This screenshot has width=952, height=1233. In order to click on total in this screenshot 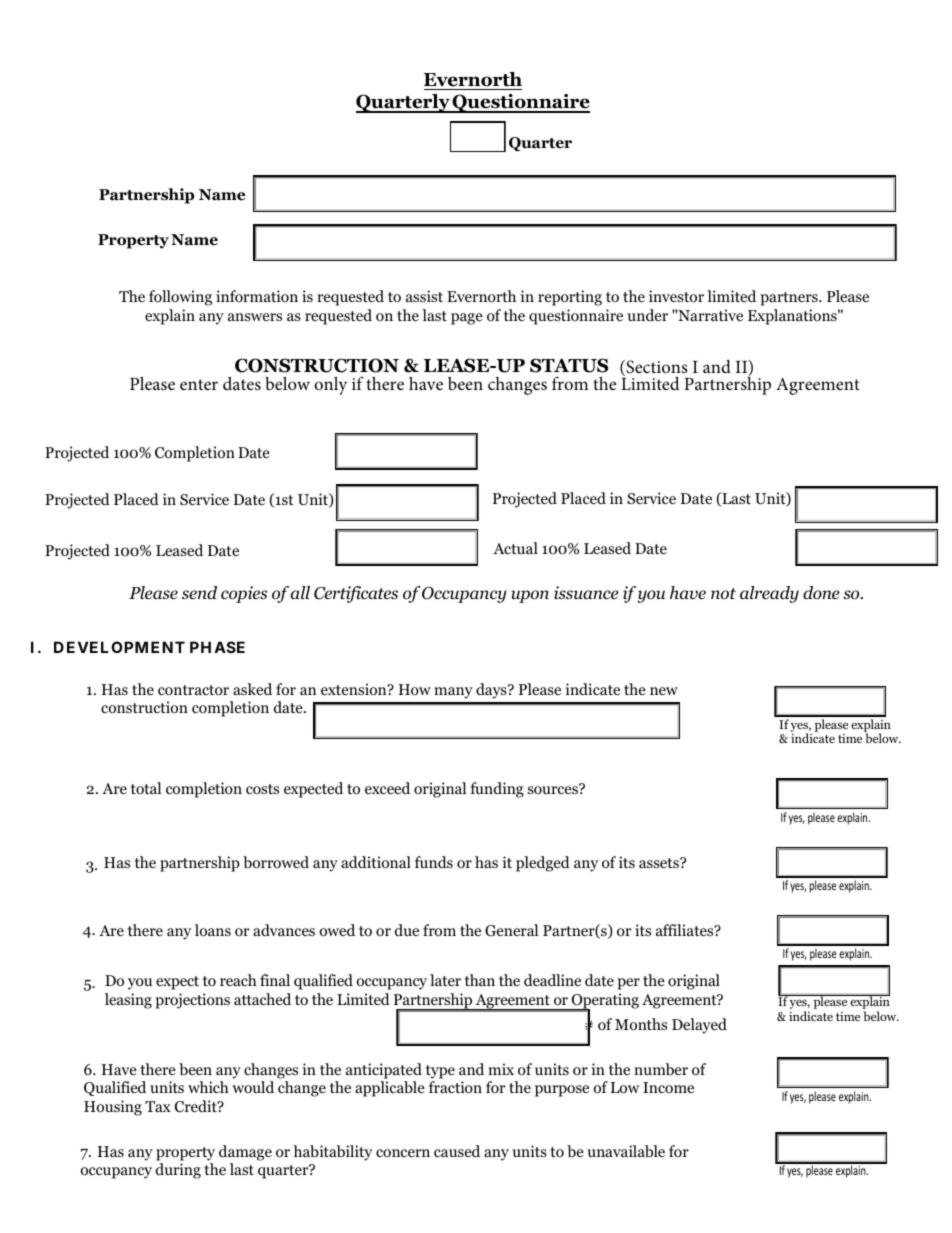, I will do `click(146, 788)`.
